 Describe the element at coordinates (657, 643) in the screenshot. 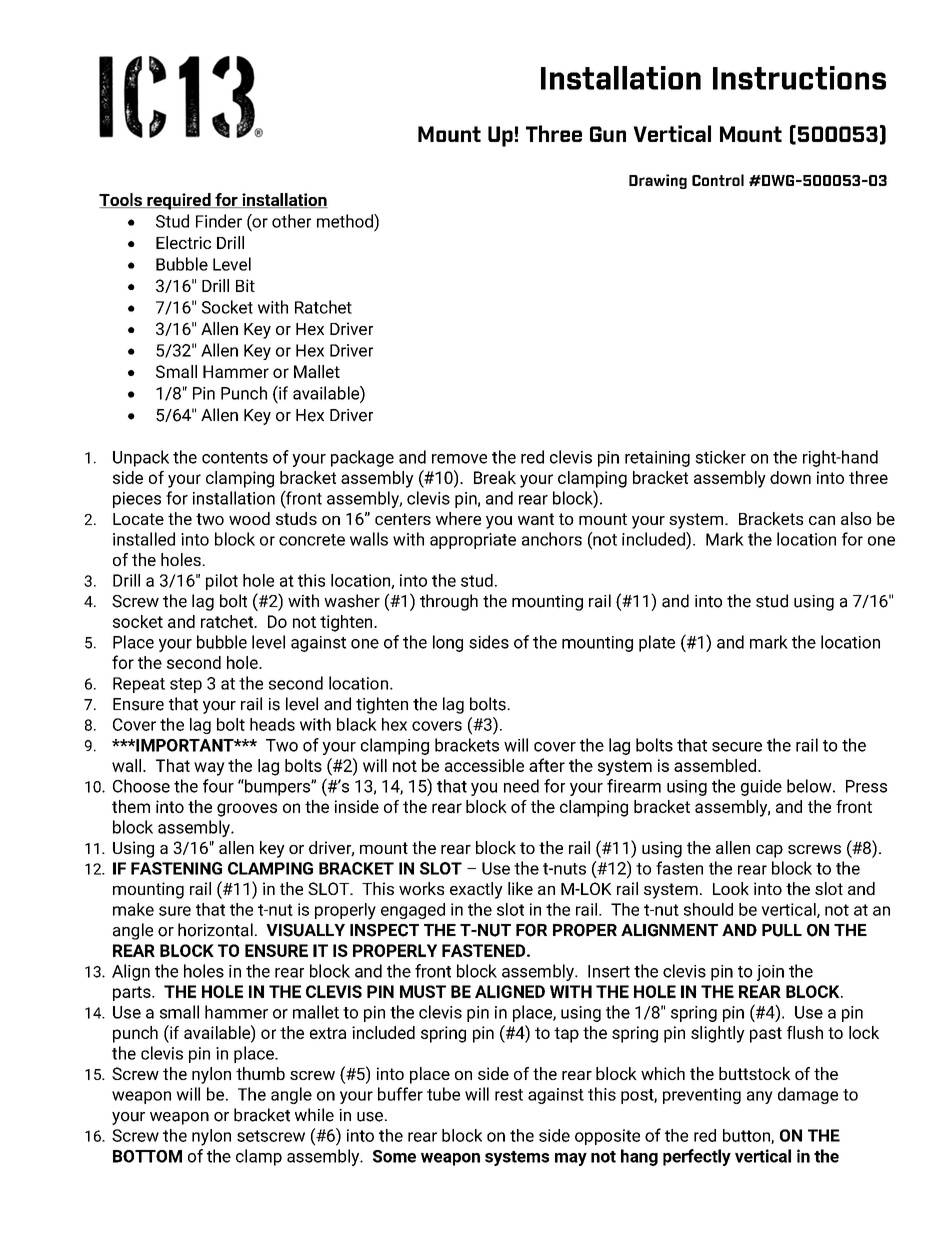

I see `plate` at that location.
